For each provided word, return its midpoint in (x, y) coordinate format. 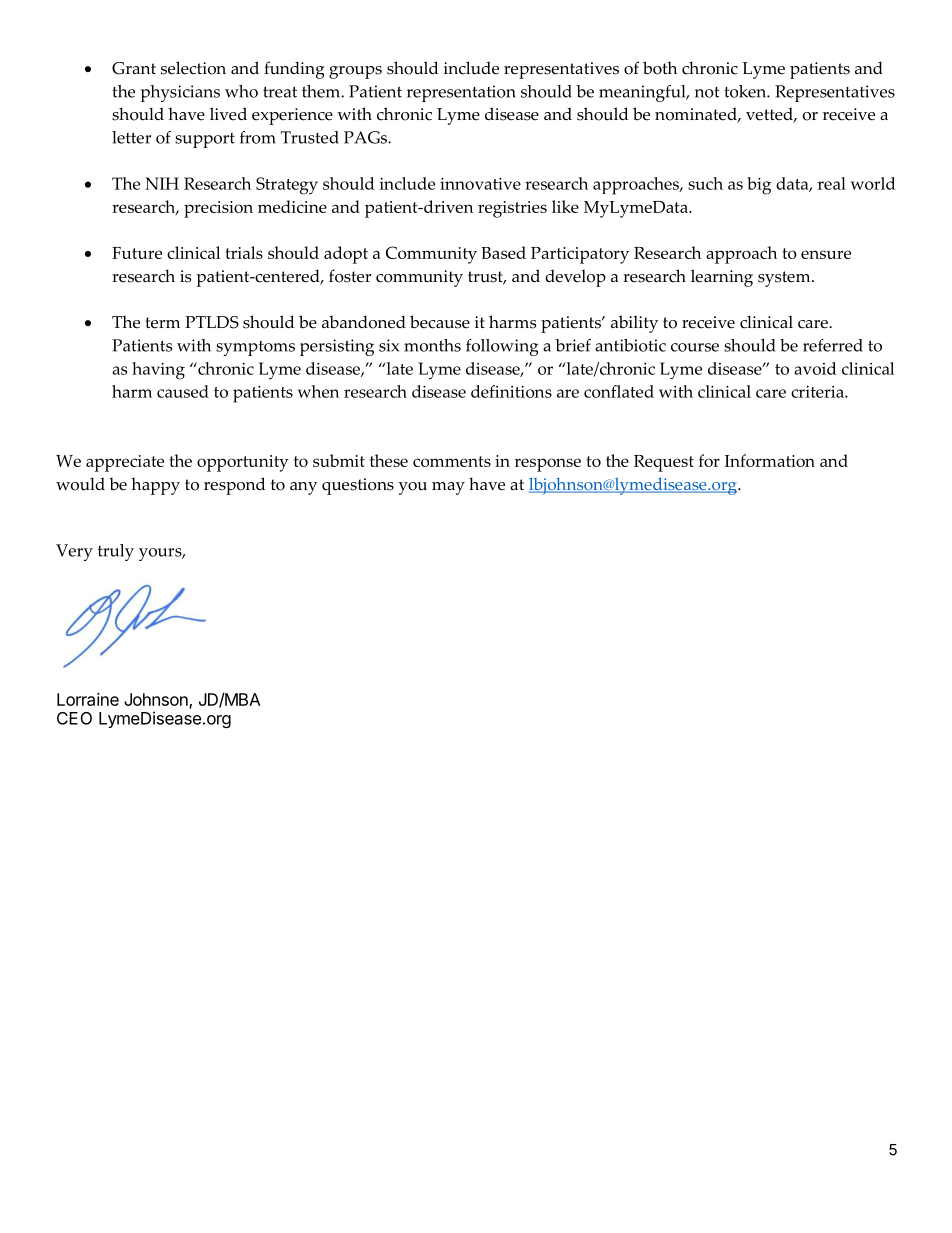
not (707, 92)
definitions (511, 391)
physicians (180, 93)
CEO (74, 718)
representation (461, 93)
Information (770, 460)
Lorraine (88, 699)
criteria (818, 392)
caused (183, 391)
